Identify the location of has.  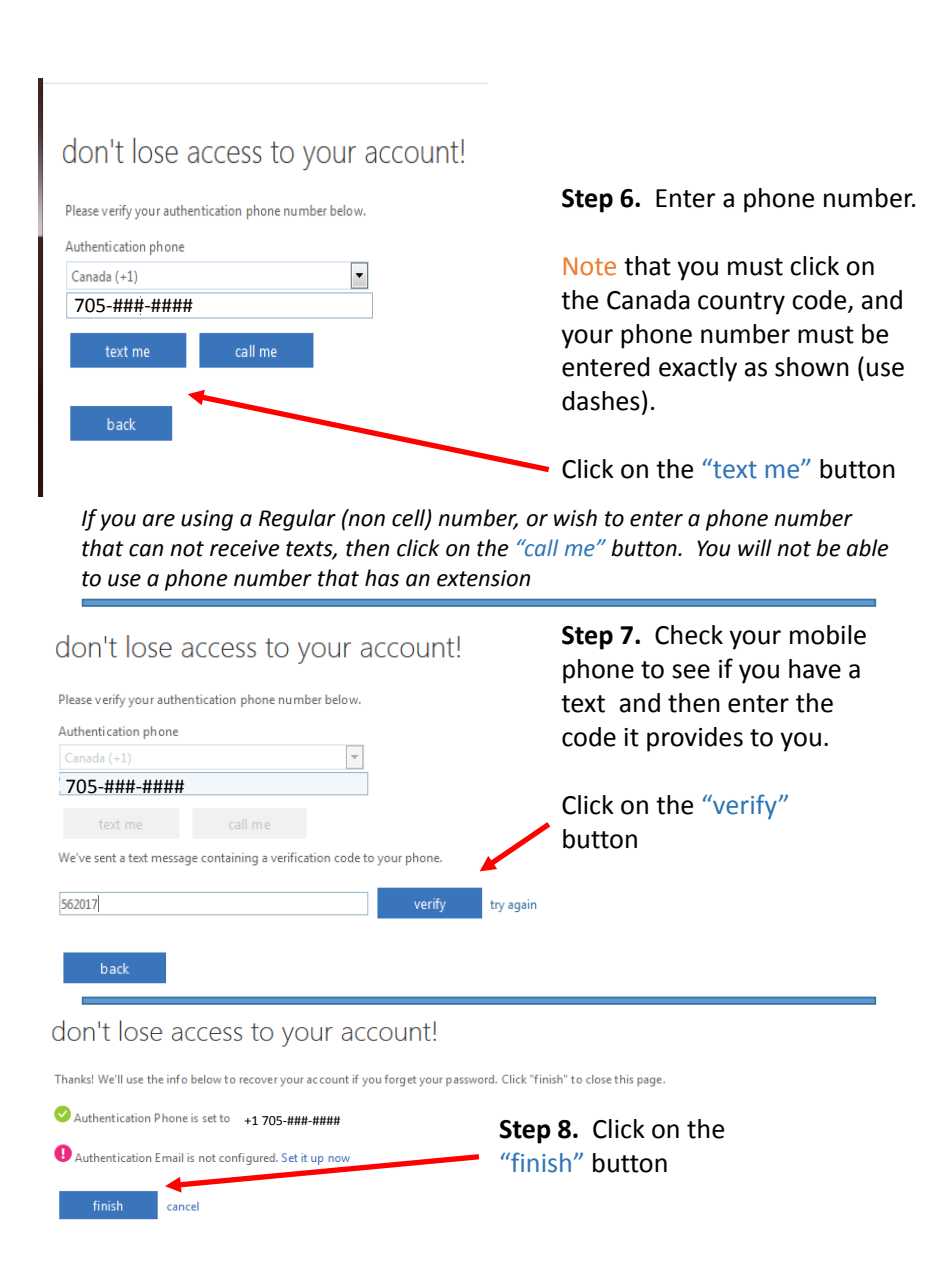
(382, 578).
